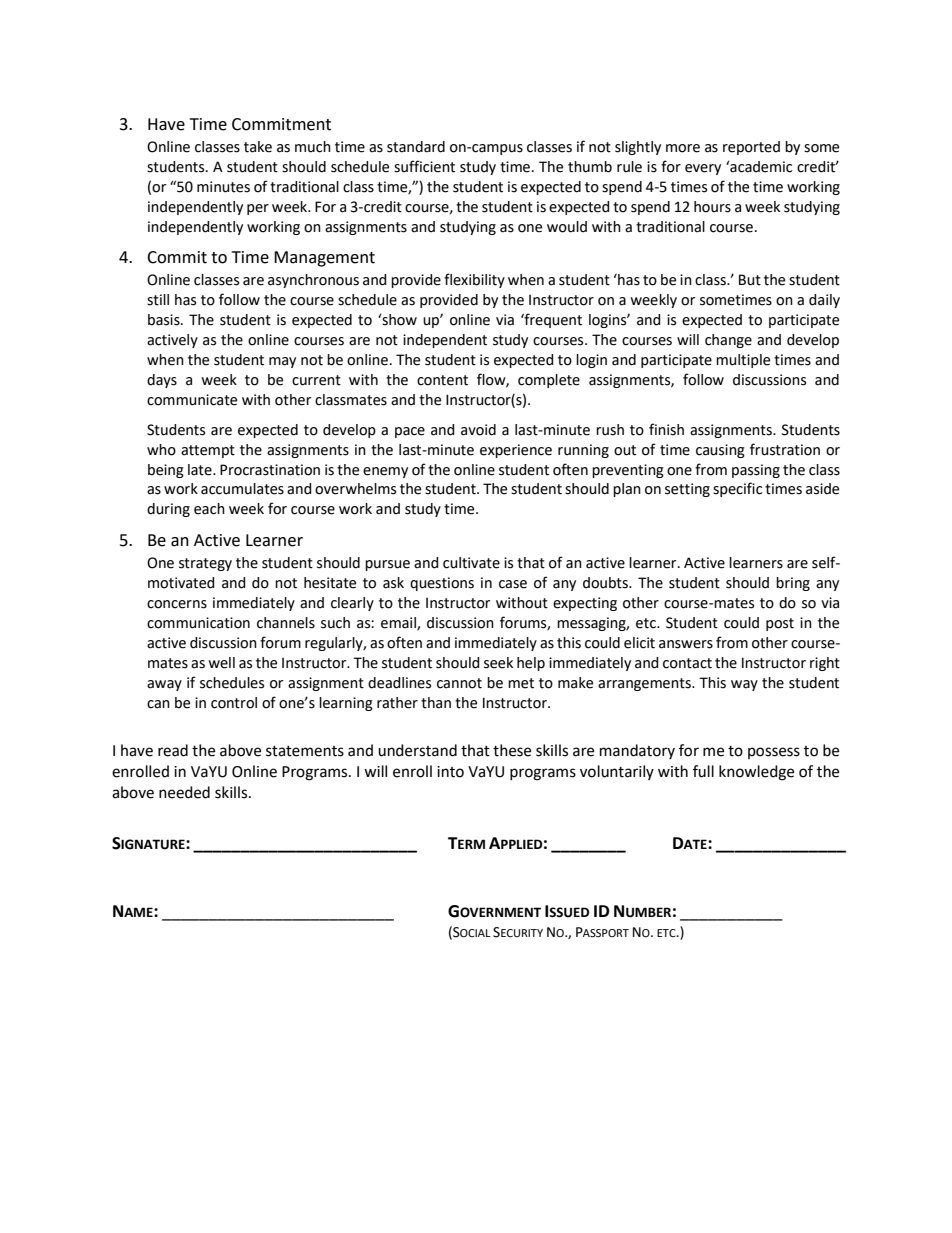  What do you see at coordinates (728, 341) in the screenshot?
I see `change` at bounding box center [728, 341].
